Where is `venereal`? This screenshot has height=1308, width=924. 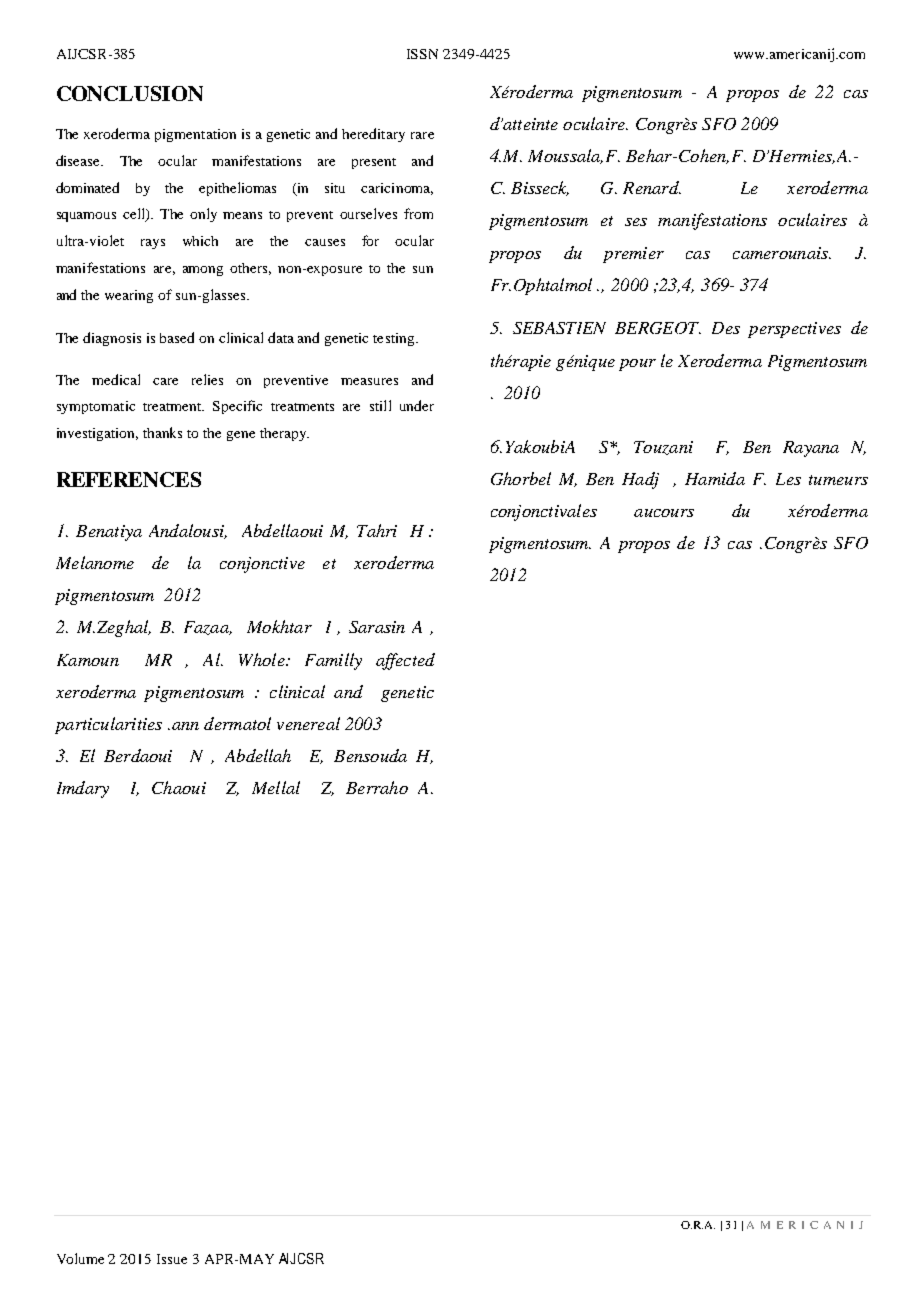 venereal is located at coordinates (308, 723).
